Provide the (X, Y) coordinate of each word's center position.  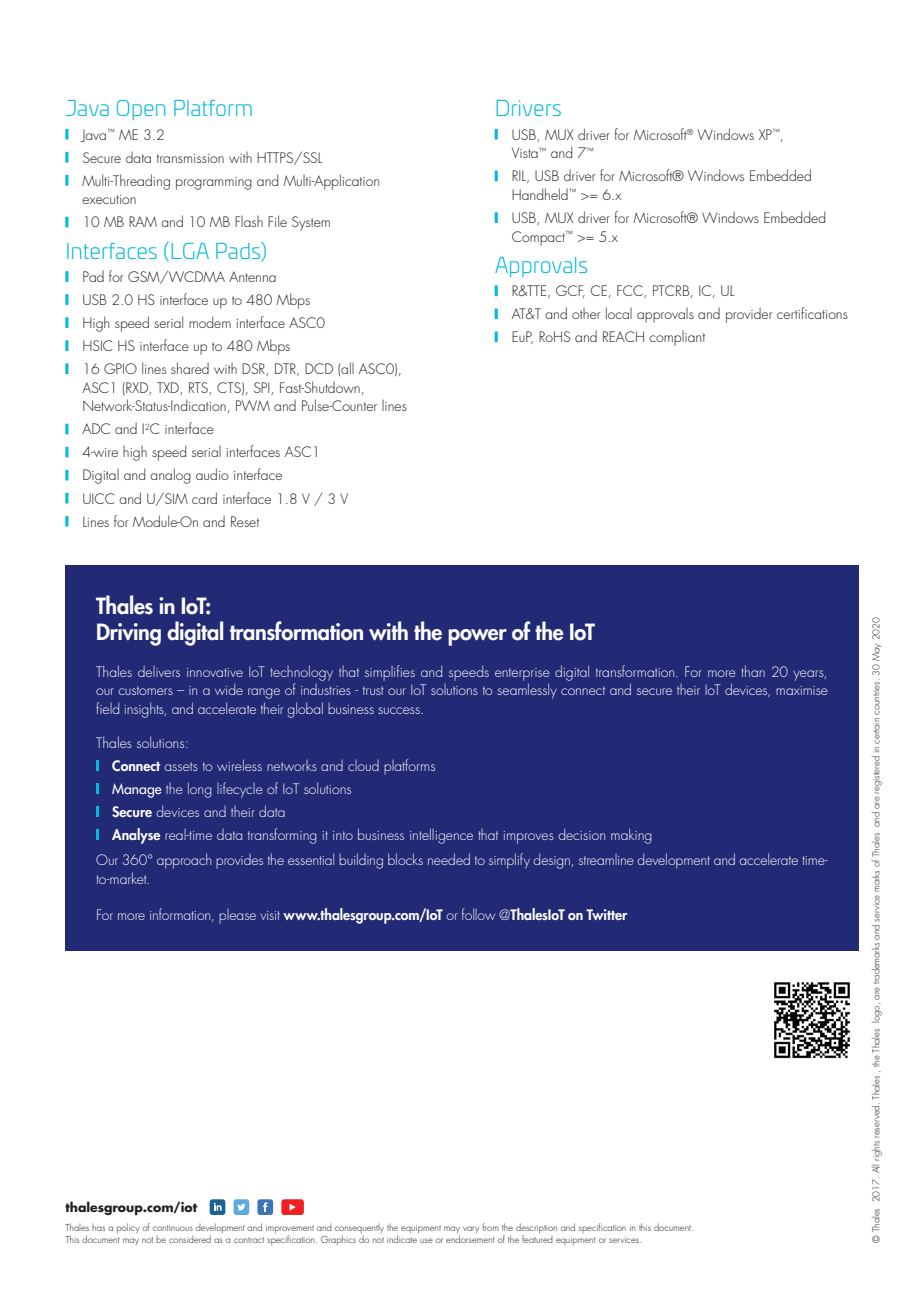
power (477, 637)
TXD (169, 388)
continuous (173, 1228)
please (237, 916)
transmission (190, 158)
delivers (159, 671)
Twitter (606, 914)
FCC (631, 291)
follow (478, 914)
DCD (319, 368)
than (753, 671)
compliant (677, 338)
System (311, 223)
